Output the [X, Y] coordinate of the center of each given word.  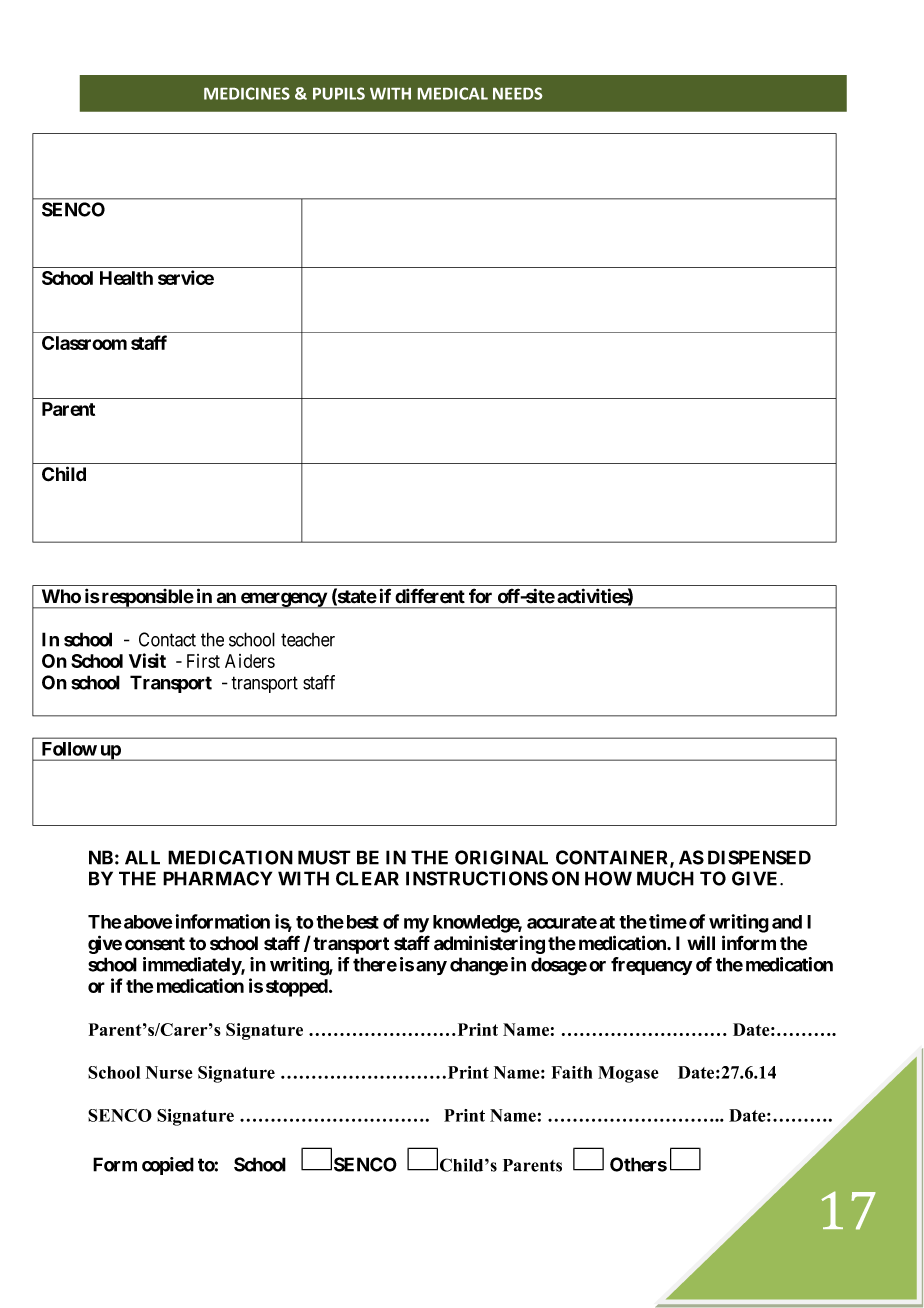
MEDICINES [247, 93]
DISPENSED [759, 857]
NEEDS [517, 93]
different [430, 596]
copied [168, 1166]
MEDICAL [453, 93]
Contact [167, 639]
